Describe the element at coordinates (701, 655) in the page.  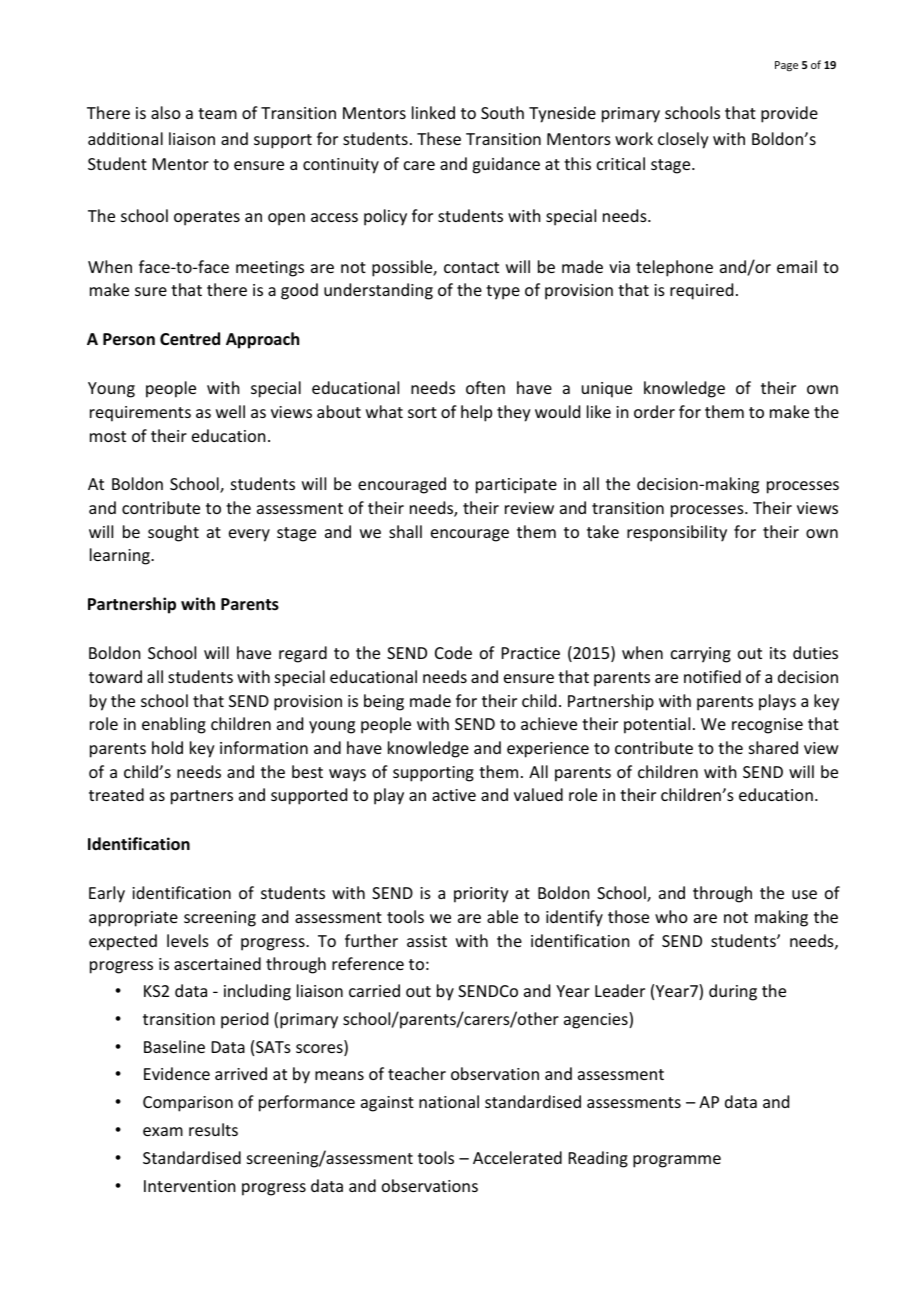
I see `carrying` at that location.
